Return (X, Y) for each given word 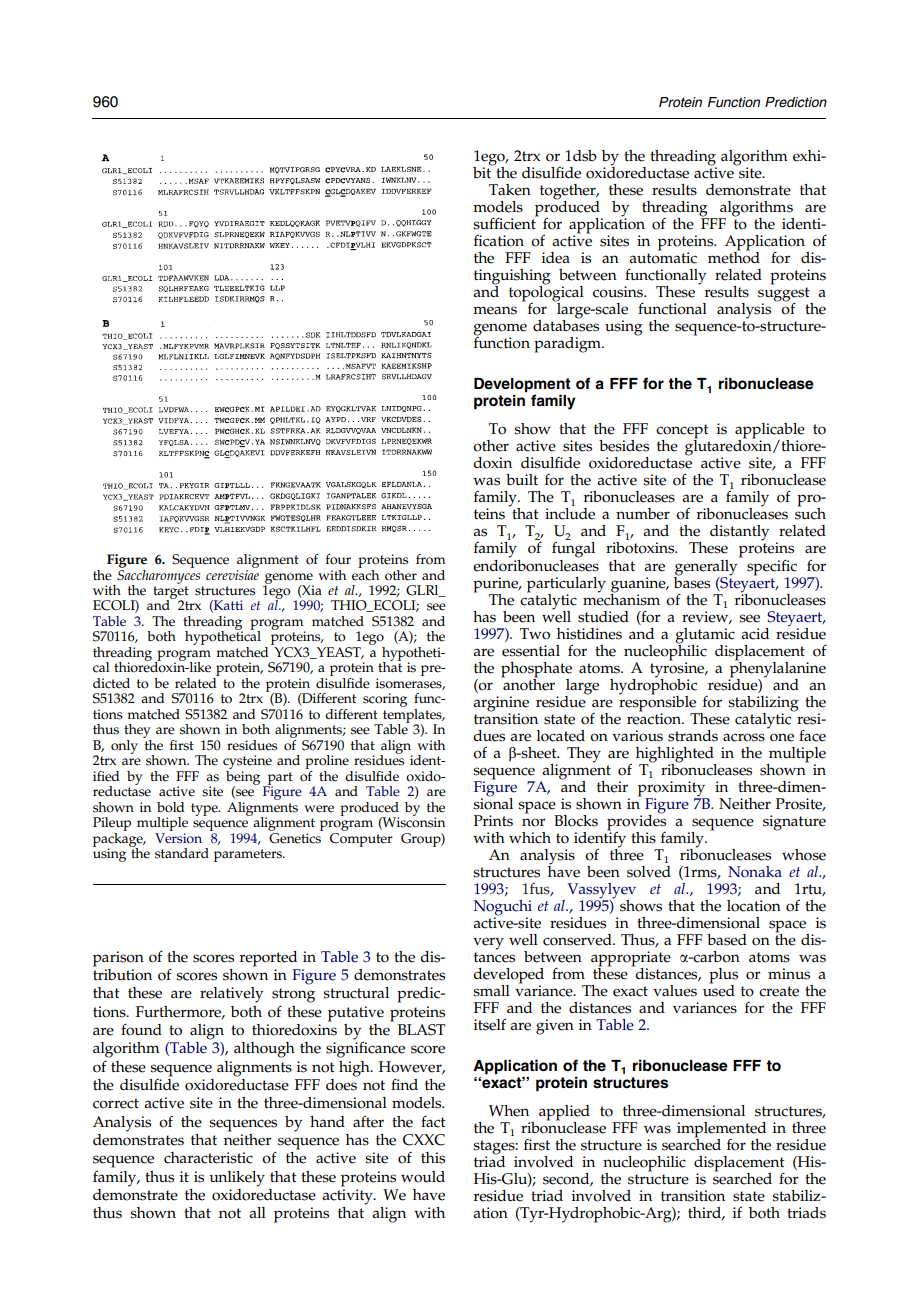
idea (556, 258)
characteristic (208, 1158)
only (124, 747)
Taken (510, 190)
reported (268, 959)
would (423, 1177)
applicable (770, 432)
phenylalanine (778, 668)
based (727, 940)
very (488, 943)
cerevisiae (232, 573)
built (522, 479)
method (734, 256)
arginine (501, 704)
